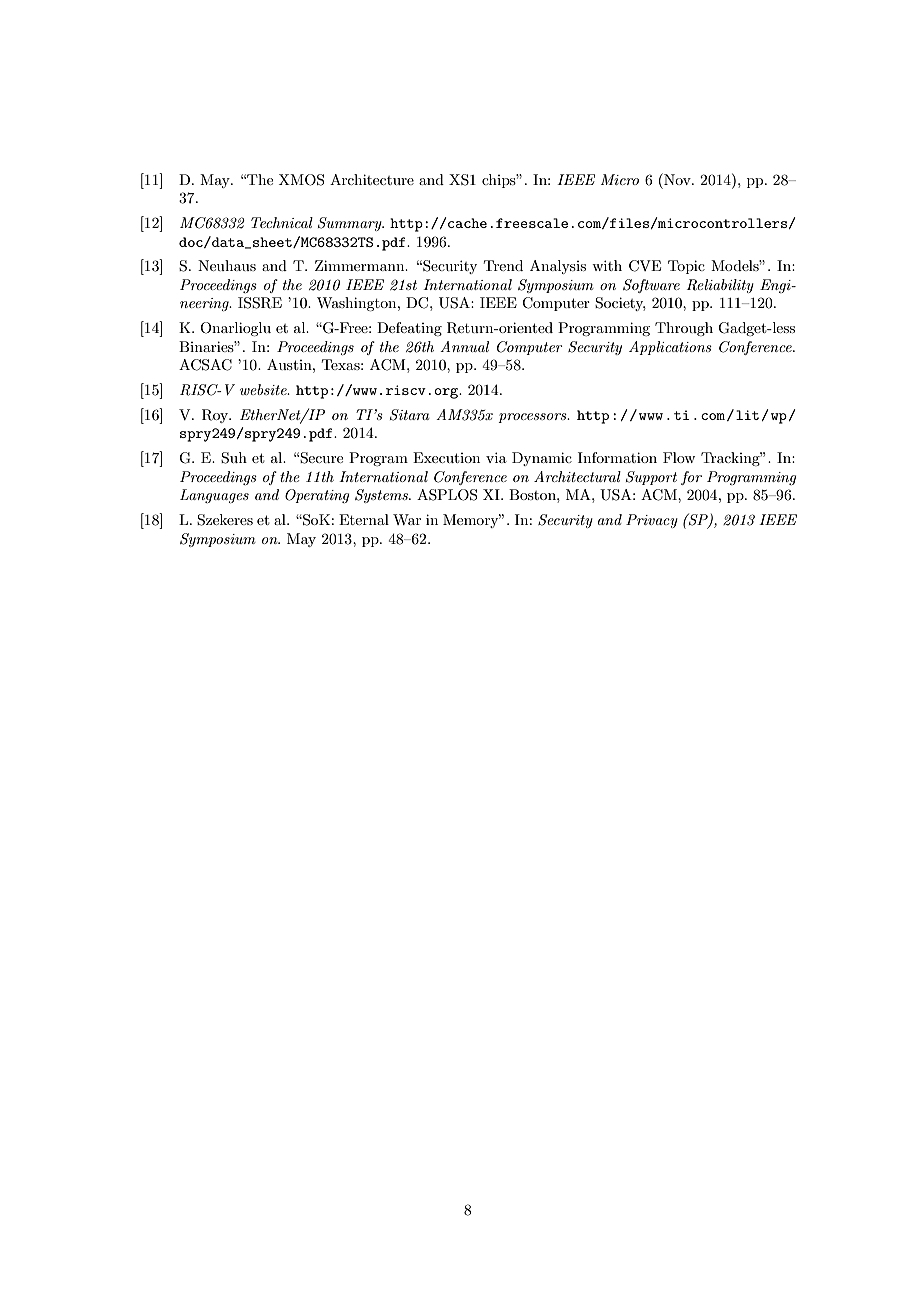 The width and height of the image is (924, 1308). What do you see at coordinates (372, 179) in the image?
I see `Architecture` at bounding box center [372, 179].
